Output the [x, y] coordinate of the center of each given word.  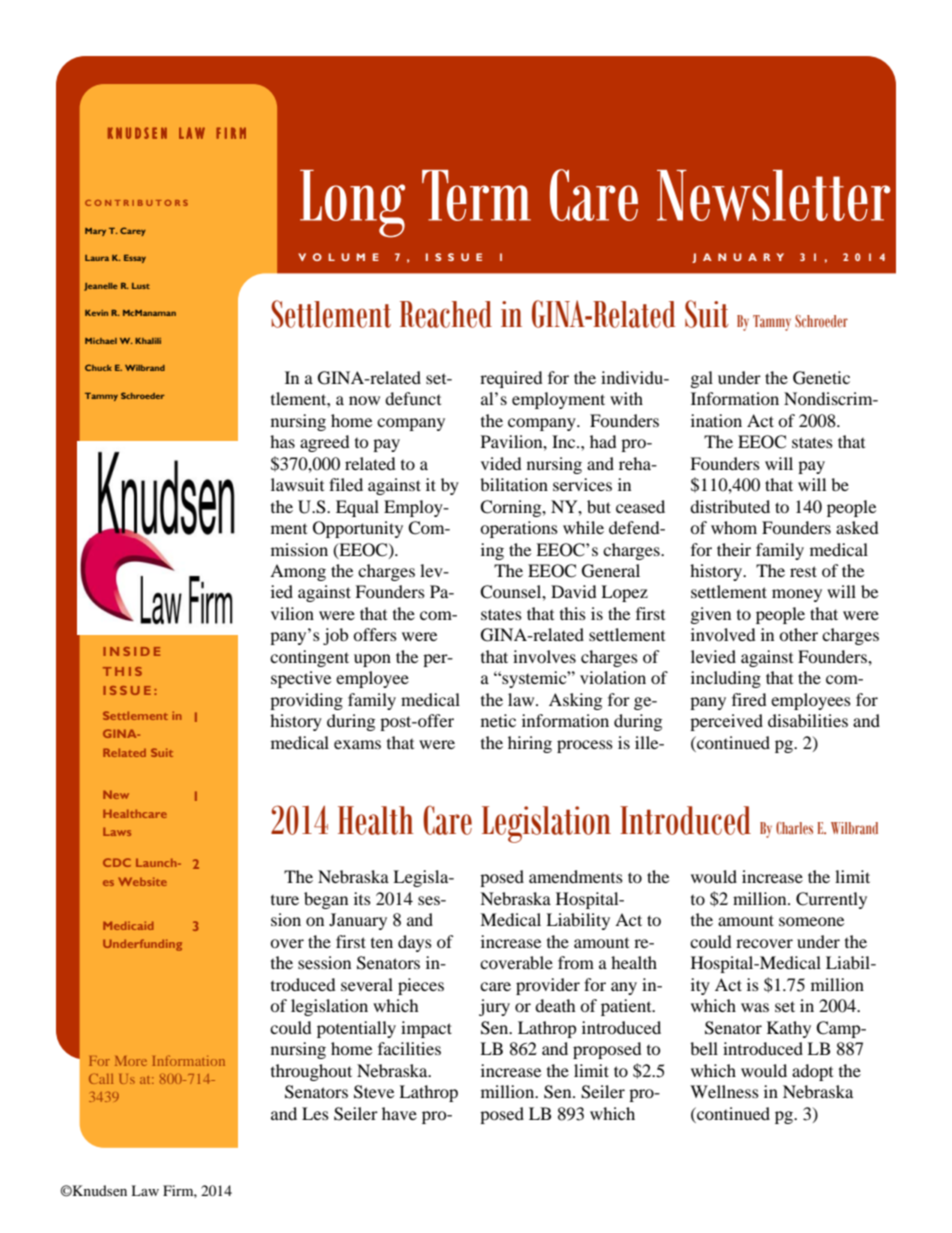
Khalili [148, 341]
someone [811, 921]
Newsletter [773, 195]
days [415, 943]
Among [298, 572]
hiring [530, 744]
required [511, 379]
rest [803, 571]
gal [702, 379]
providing [306, 701]
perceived [726, 722]
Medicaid [128, 925]
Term [476, 195]
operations [519, 529]
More [131, 1061]
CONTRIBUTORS [136, 203]
